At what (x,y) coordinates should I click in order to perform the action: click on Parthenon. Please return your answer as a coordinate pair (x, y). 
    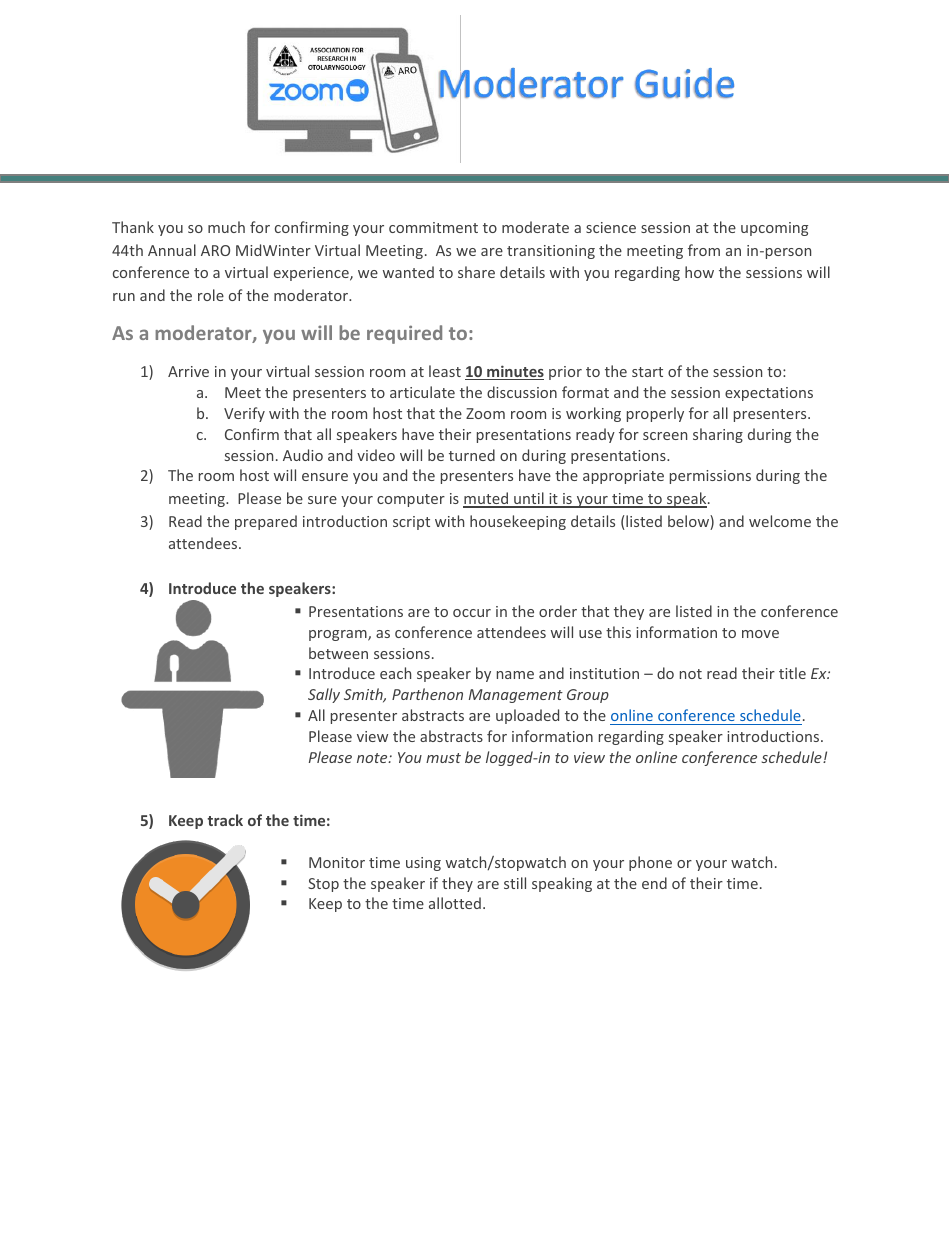
    Looking at the image, I should click on (427, 694).
